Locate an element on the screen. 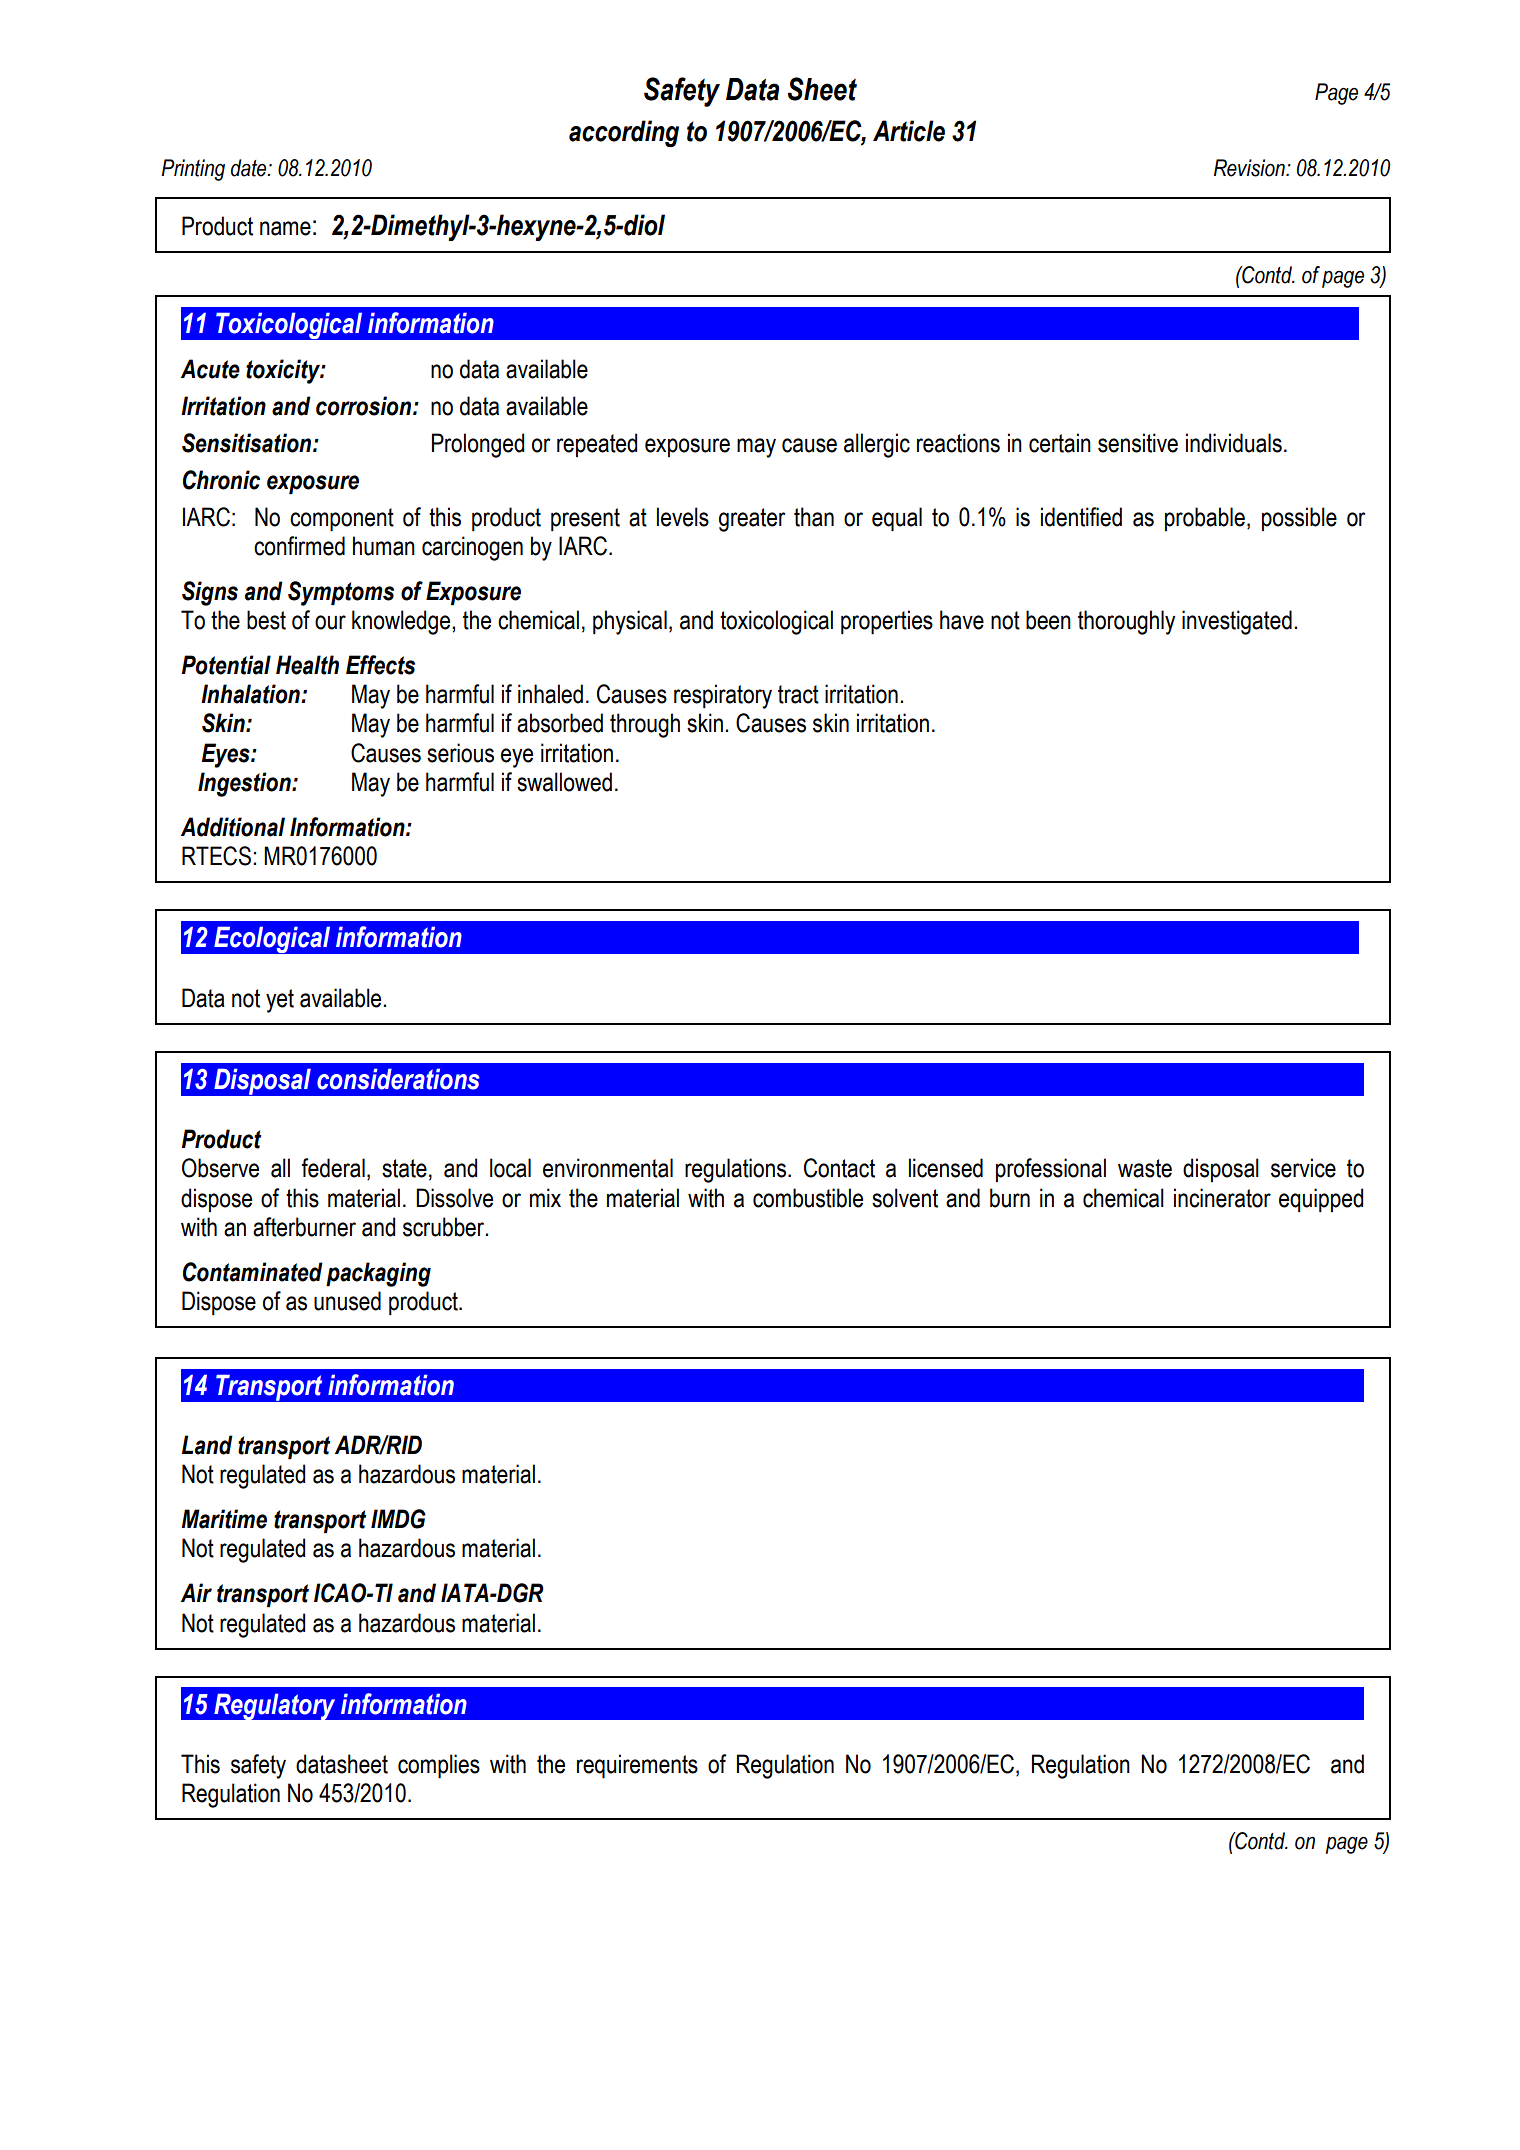  incinerator is located at coordinates (1222, 1198).
